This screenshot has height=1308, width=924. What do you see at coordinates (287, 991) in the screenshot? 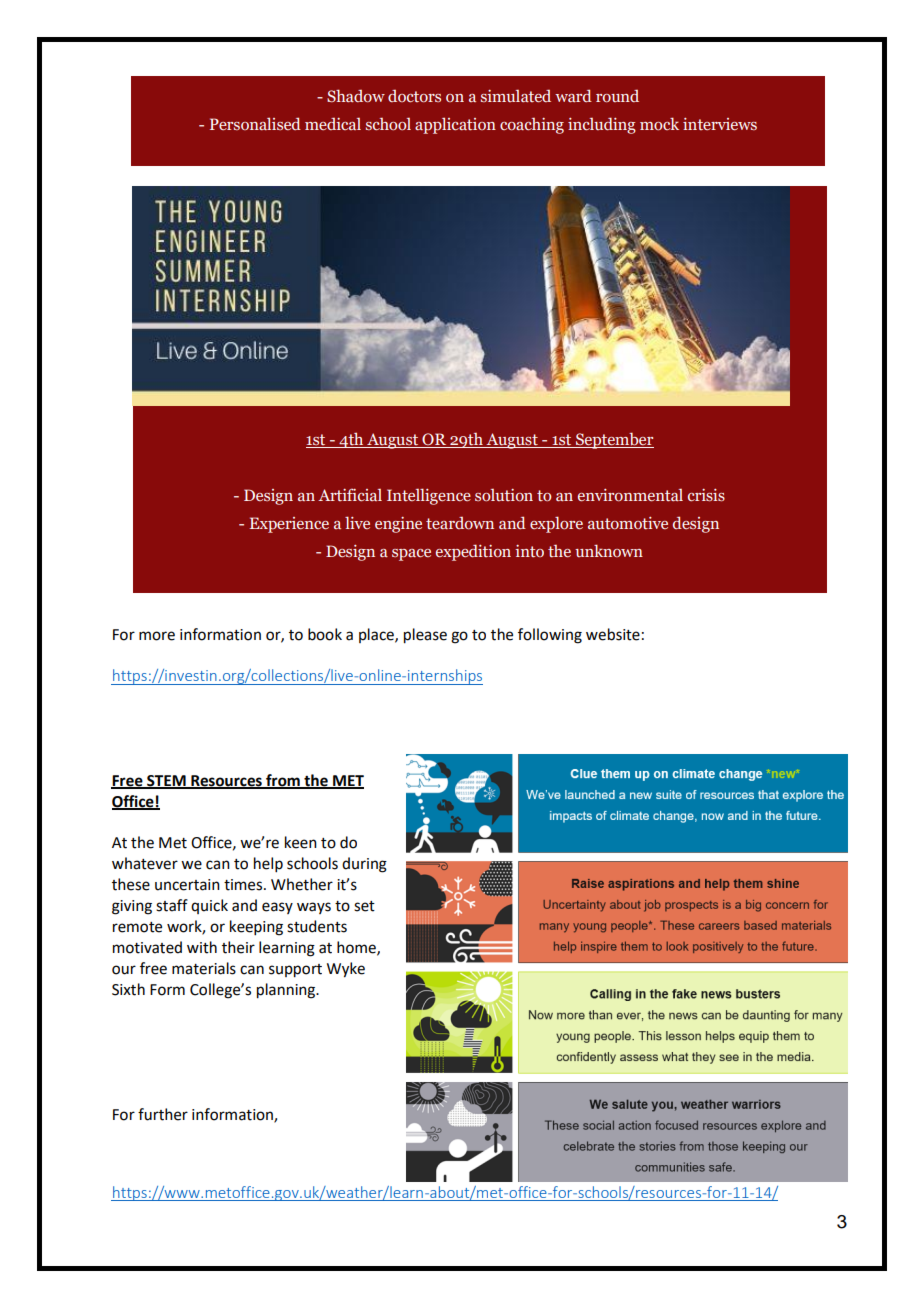
I see `planning` at bounding box center [287, 991].
